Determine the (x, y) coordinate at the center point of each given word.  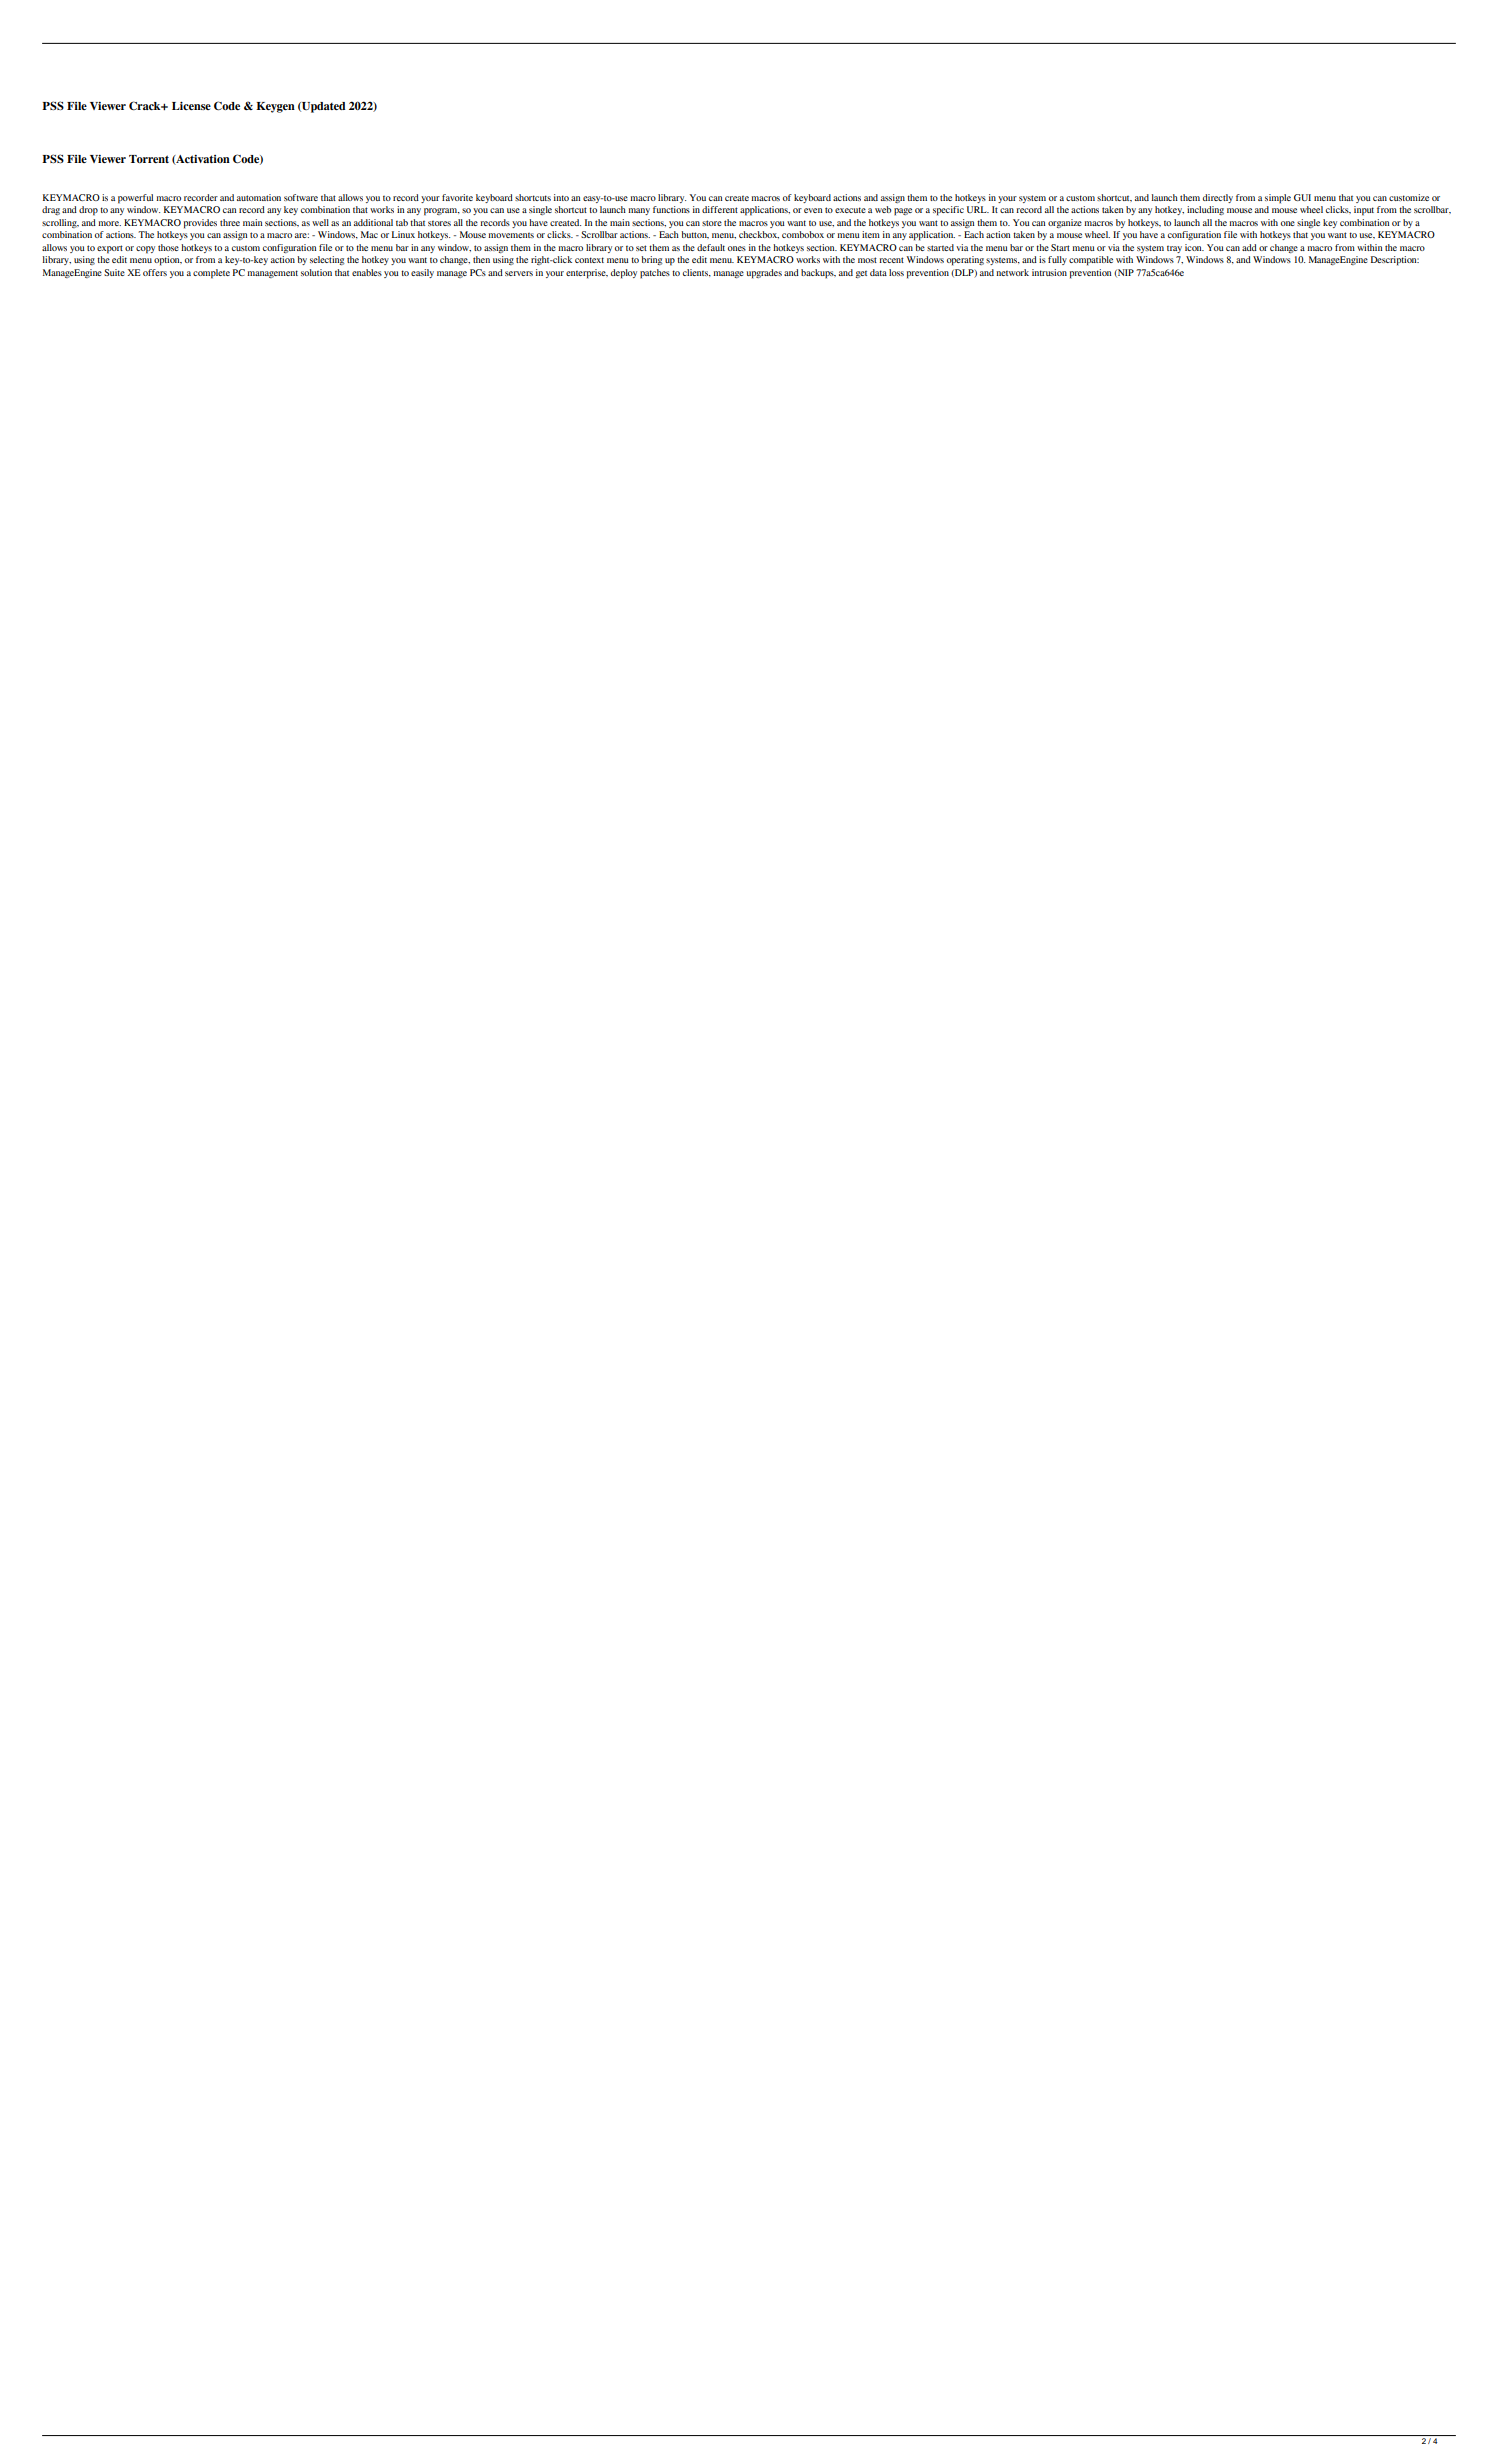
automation (259, 197)
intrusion (1049, 272)
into (561, 197)
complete (211, 274)
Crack (146, 105)
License (191, 106)
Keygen (275, 107)
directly (1218, 198)
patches (655, 274)
